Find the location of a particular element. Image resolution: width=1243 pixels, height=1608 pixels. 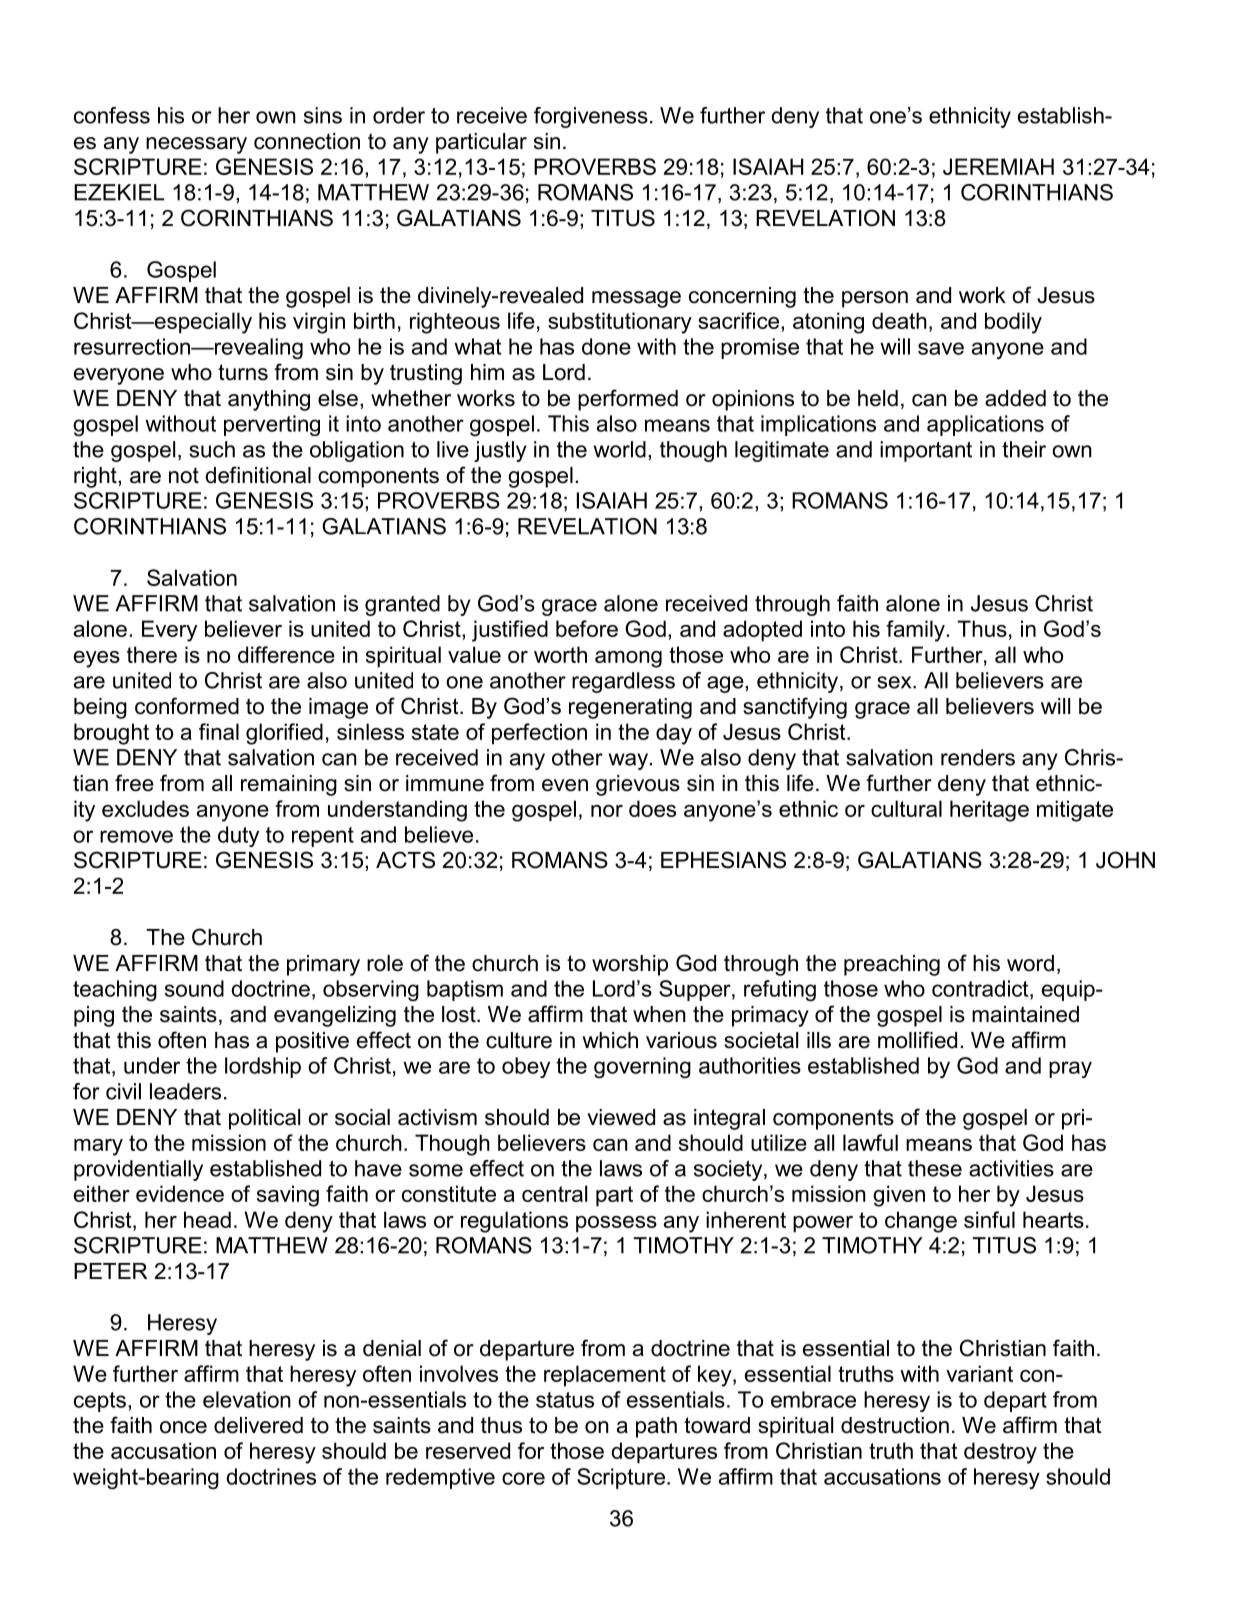

family is located at coordinates (916, 631).
